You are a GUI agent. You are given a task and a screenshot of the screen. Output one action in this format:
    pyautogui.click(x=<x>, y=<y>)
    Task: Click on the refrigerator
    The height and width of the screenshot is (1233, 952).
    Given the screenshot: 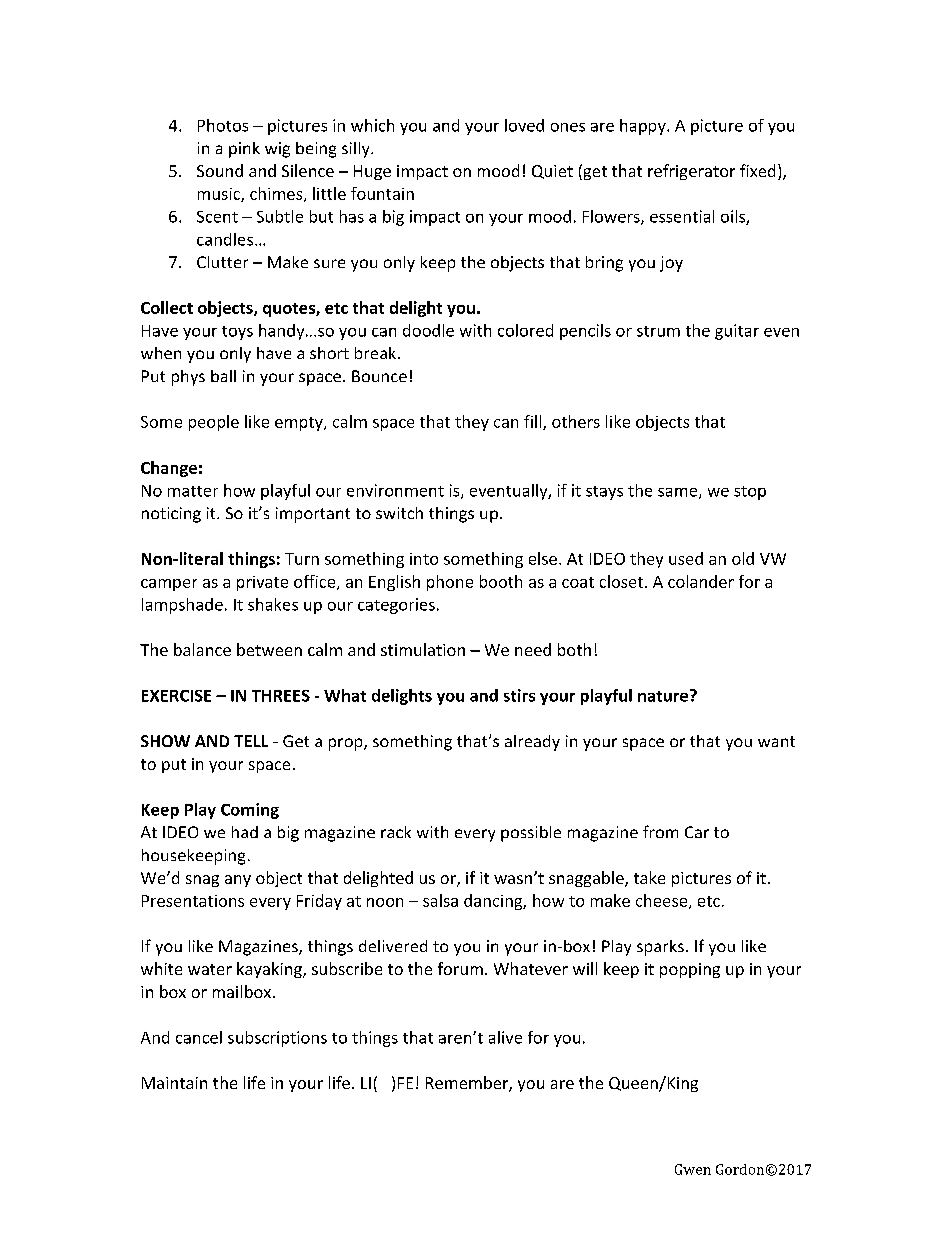 What is the action you would take?
    pyautogui.click(x=691, y=172)
